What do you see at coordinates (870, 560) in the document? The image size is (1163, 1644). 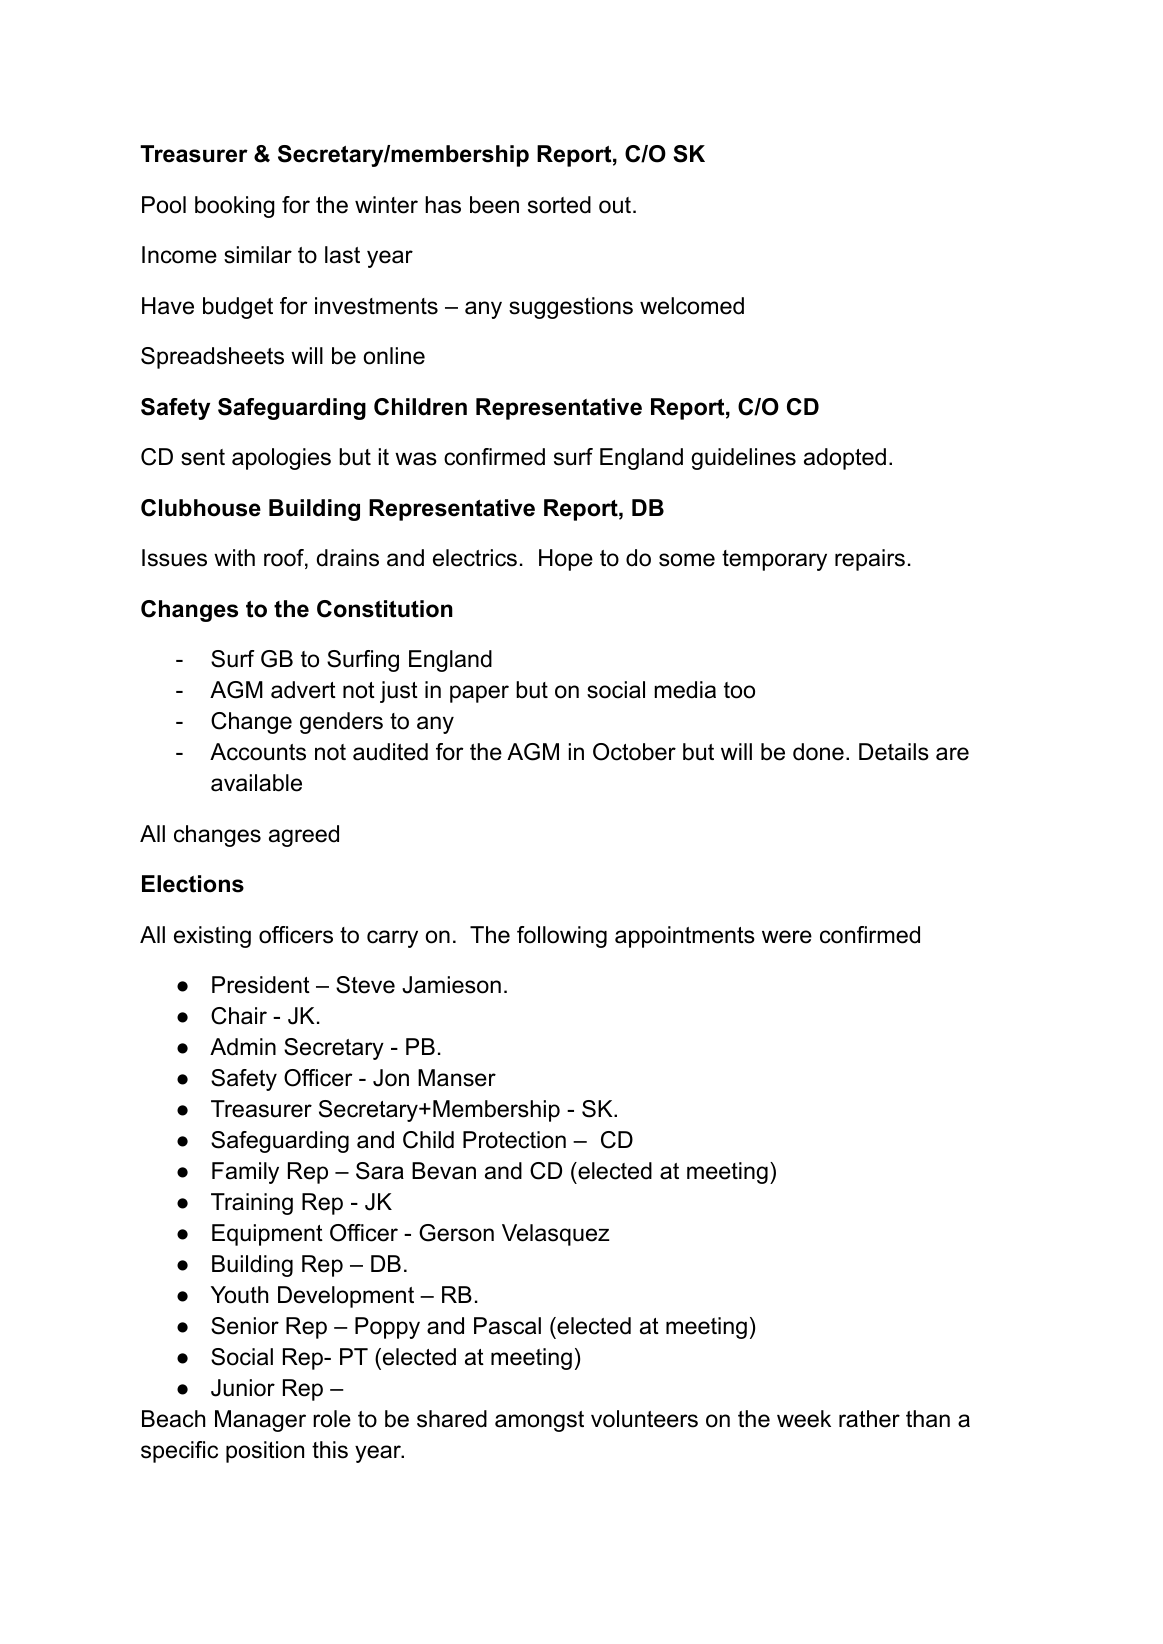 I see `repairs` at bounding box center [870, 560].
